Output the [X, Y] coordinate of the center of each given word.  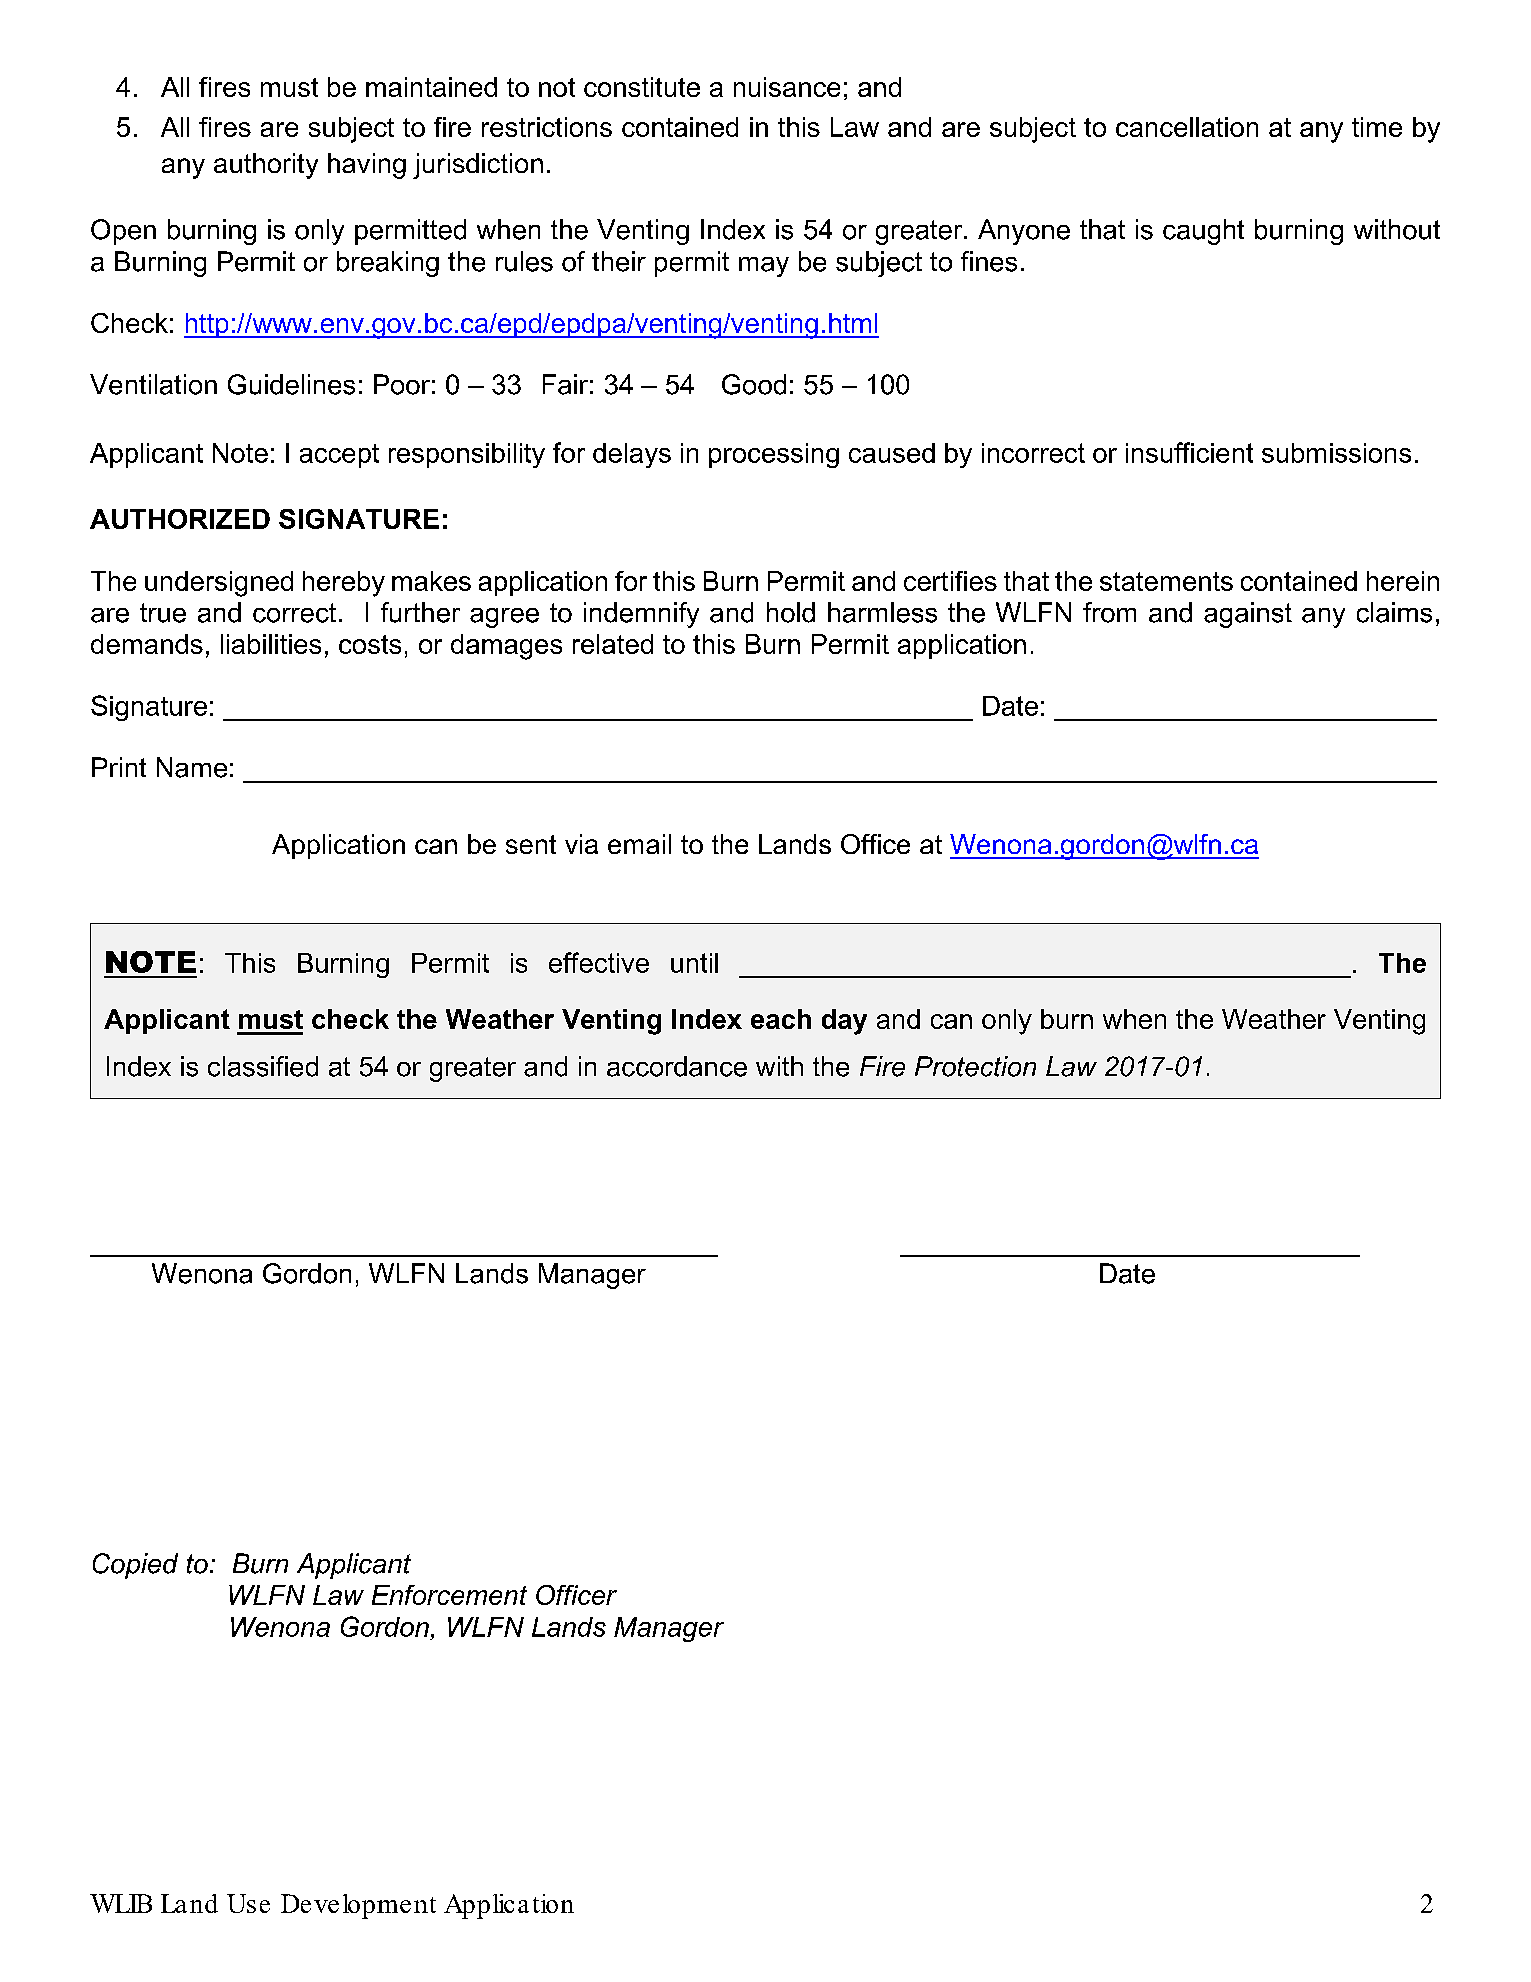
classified [263, 1066]
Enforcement [449, 1595]
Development [358, 1906]
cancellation [1187, 127]
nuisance [787, 87]
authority [266, 166]
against [1248, 615]
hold [791, 612]
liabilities [271, 644]
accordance [677, 1066]
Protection [975, 1066]
